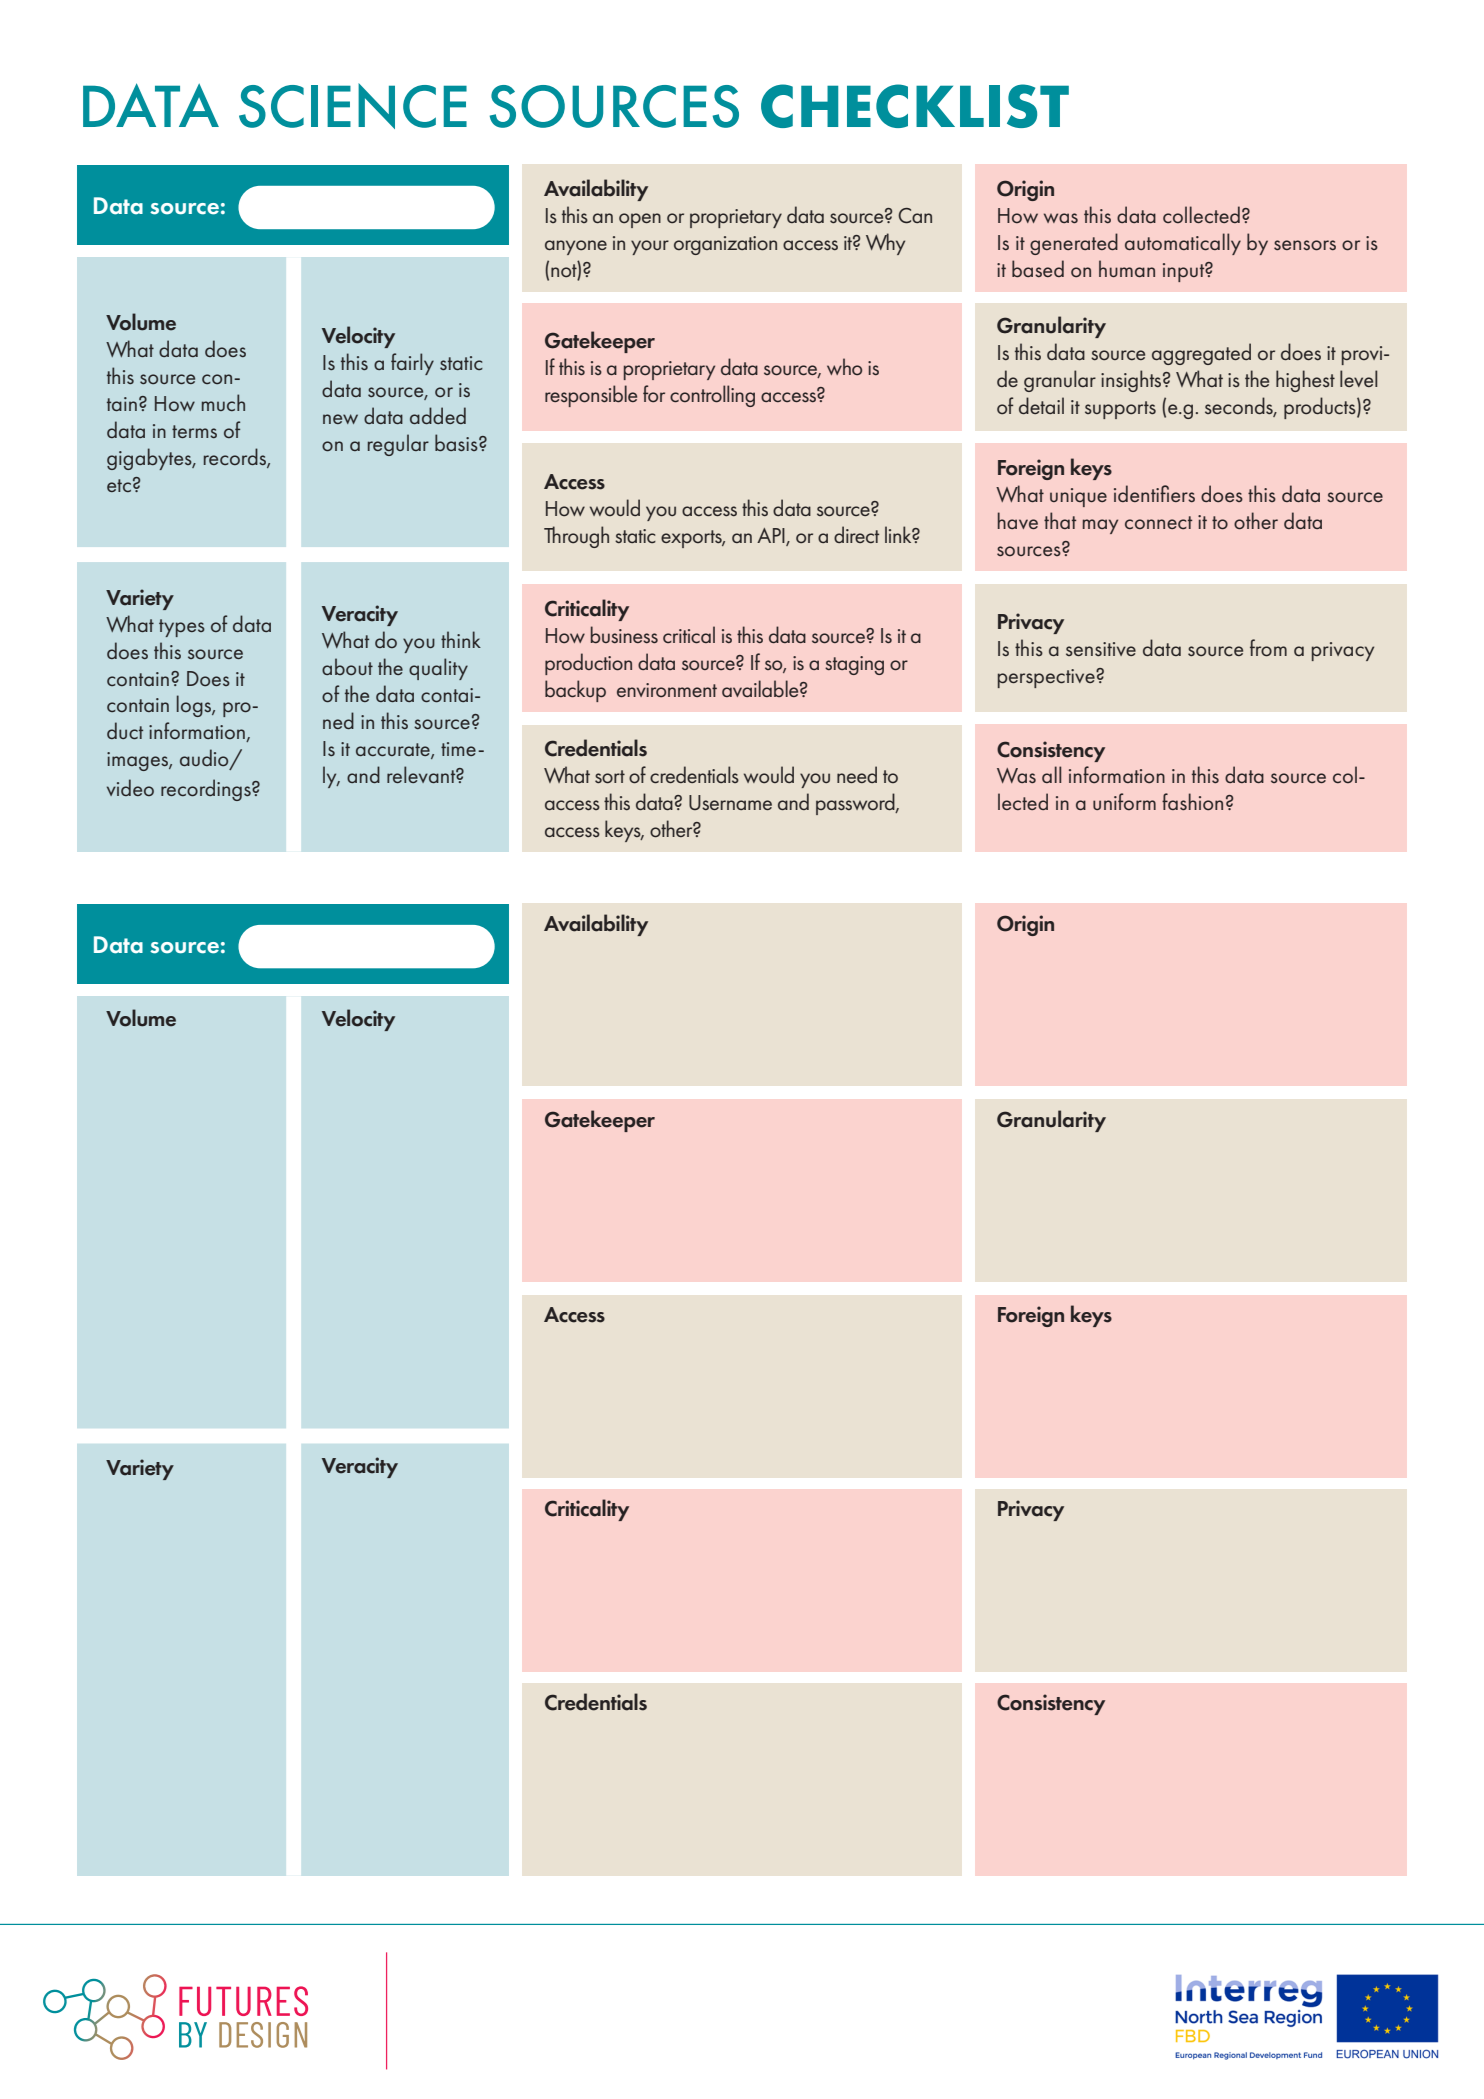 The width and height of the screenshot is (1484, 2099). I want to click on fashion, so click(1192, 802).
